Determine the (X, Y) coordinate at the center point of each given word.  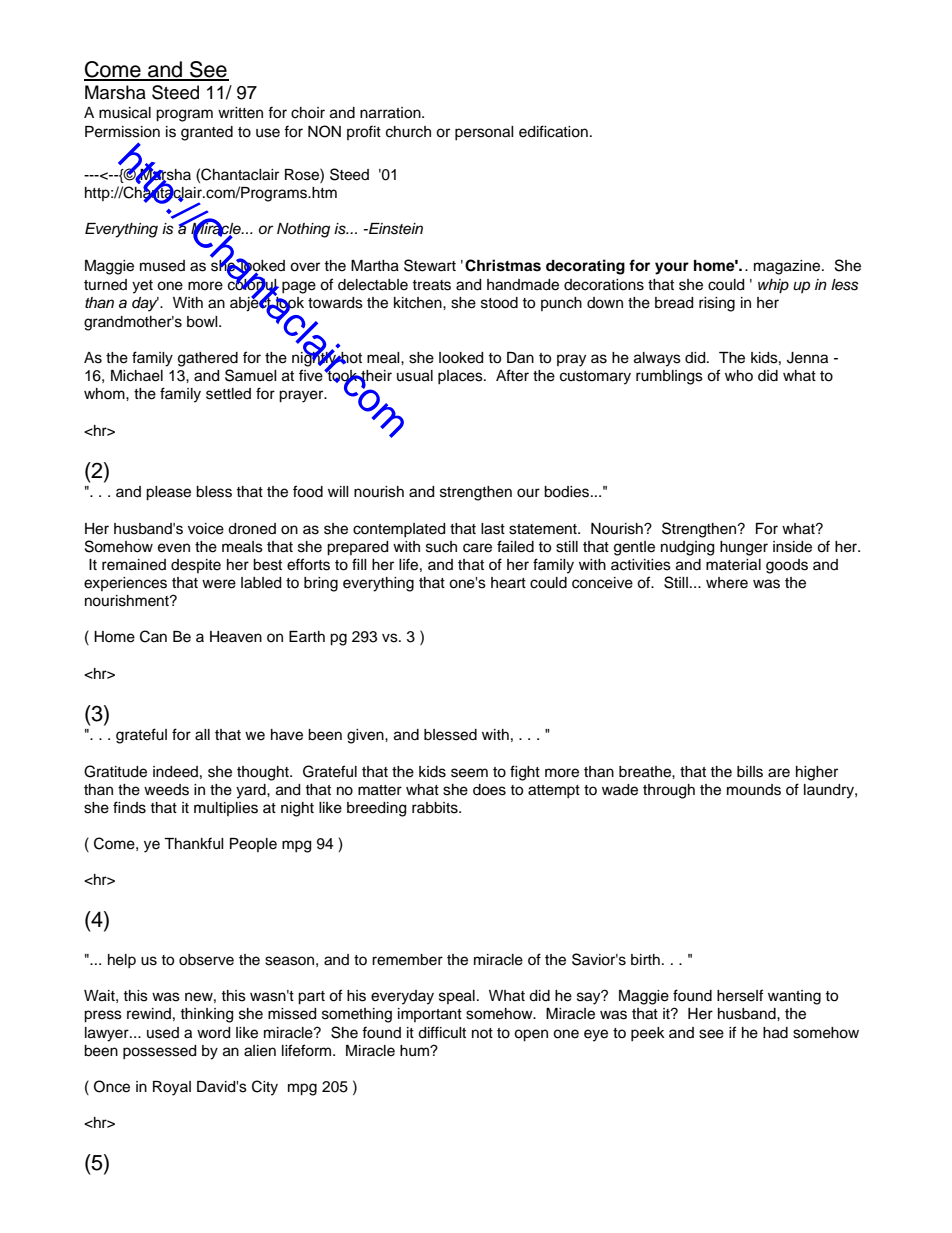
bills (750, 772)
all (202, 735)
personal (484, 133)
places (461, 377)
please (168, 493)
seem (469, 773)
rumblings (669, 377)
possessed (159, 1052)
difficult (442, 1032)
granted (207, 133)
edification (553, 131)
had (775, 1033)
